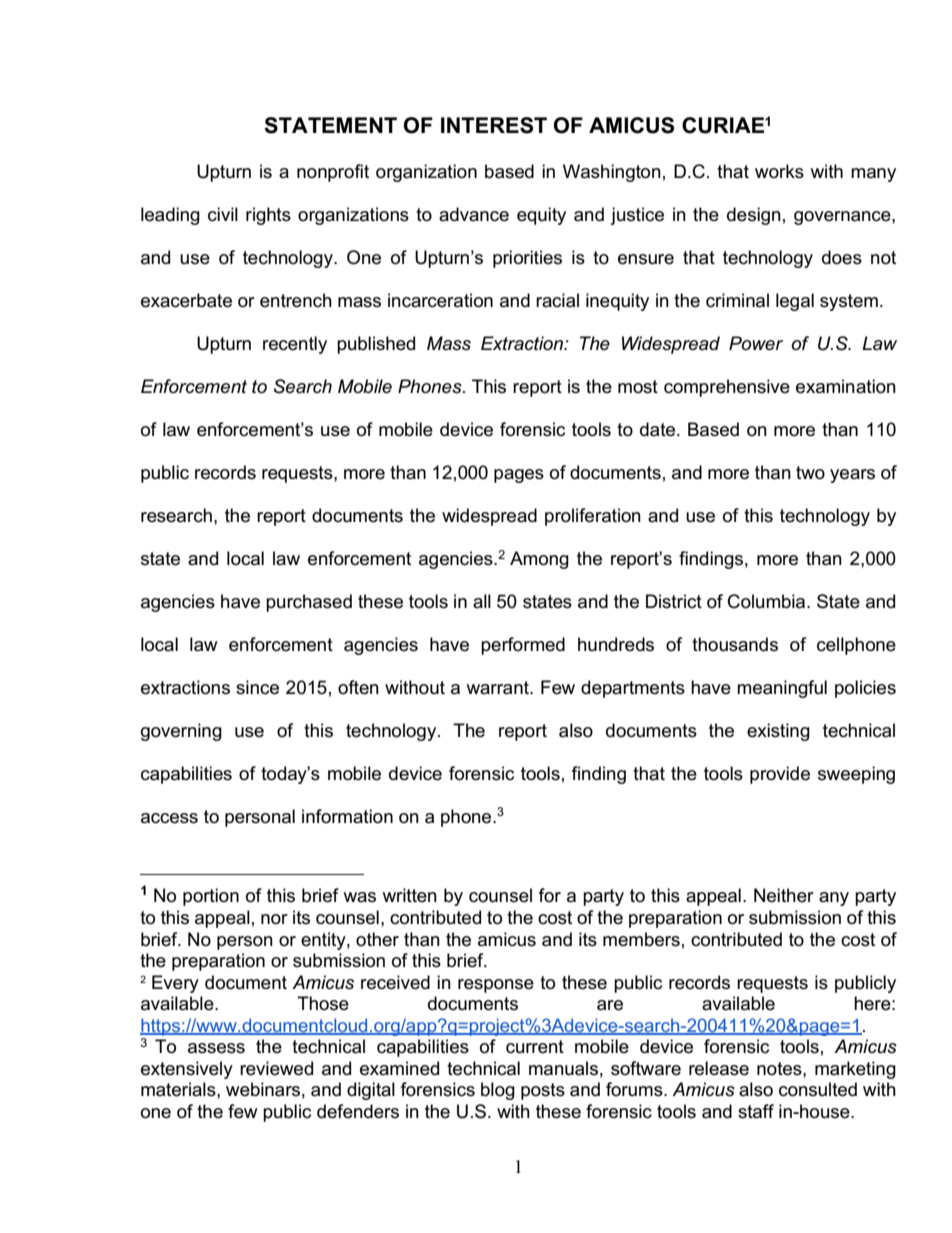 The width and height of the document is (952, 1233). What do you see at coordinates (539, 560) in the document?
I see `Among` at bounding box center [539, 560].
